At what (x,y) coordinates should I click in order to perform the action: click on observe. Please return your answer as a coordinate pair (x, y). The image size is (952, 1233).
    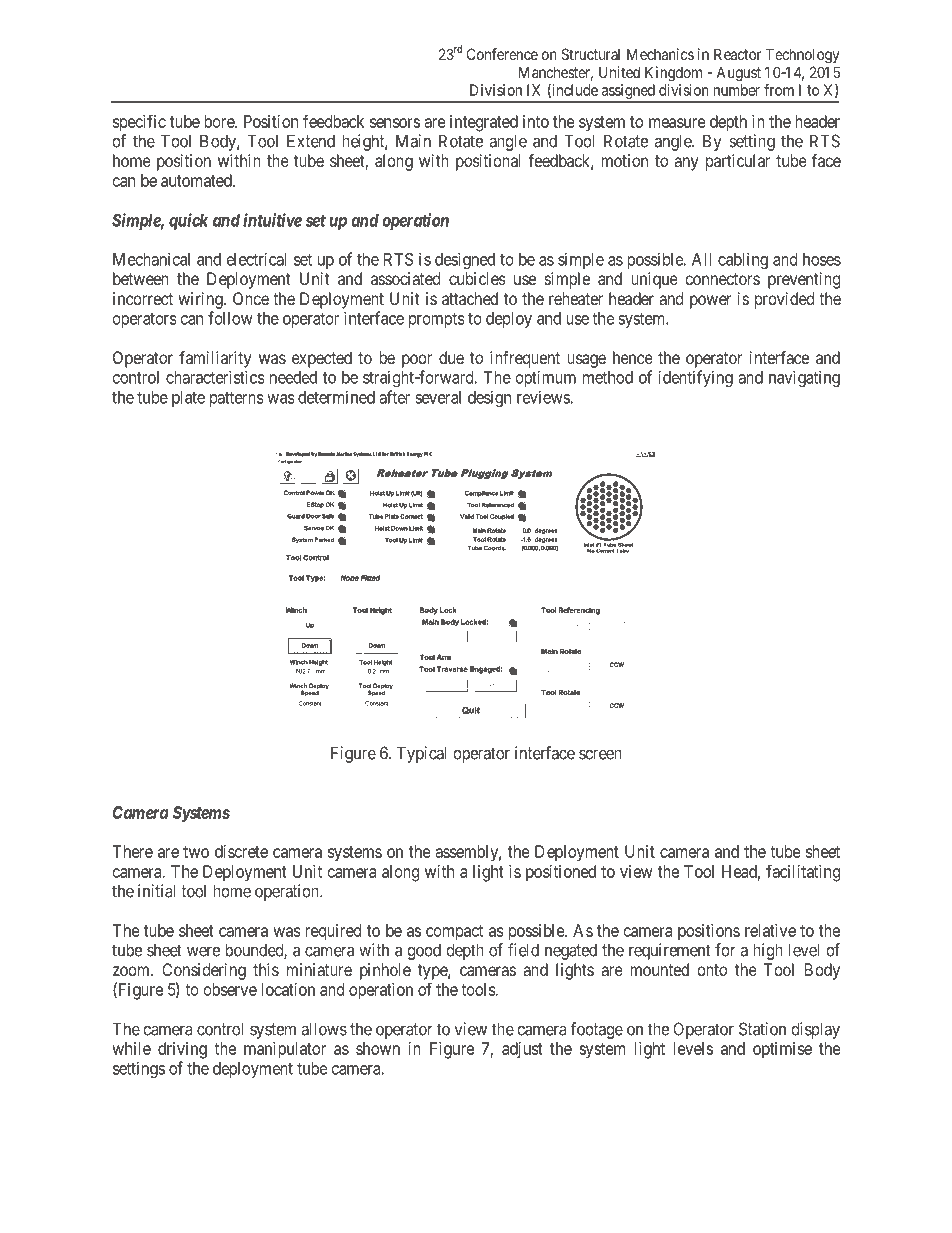
    Looking at the image, I should click on (230, 989).
